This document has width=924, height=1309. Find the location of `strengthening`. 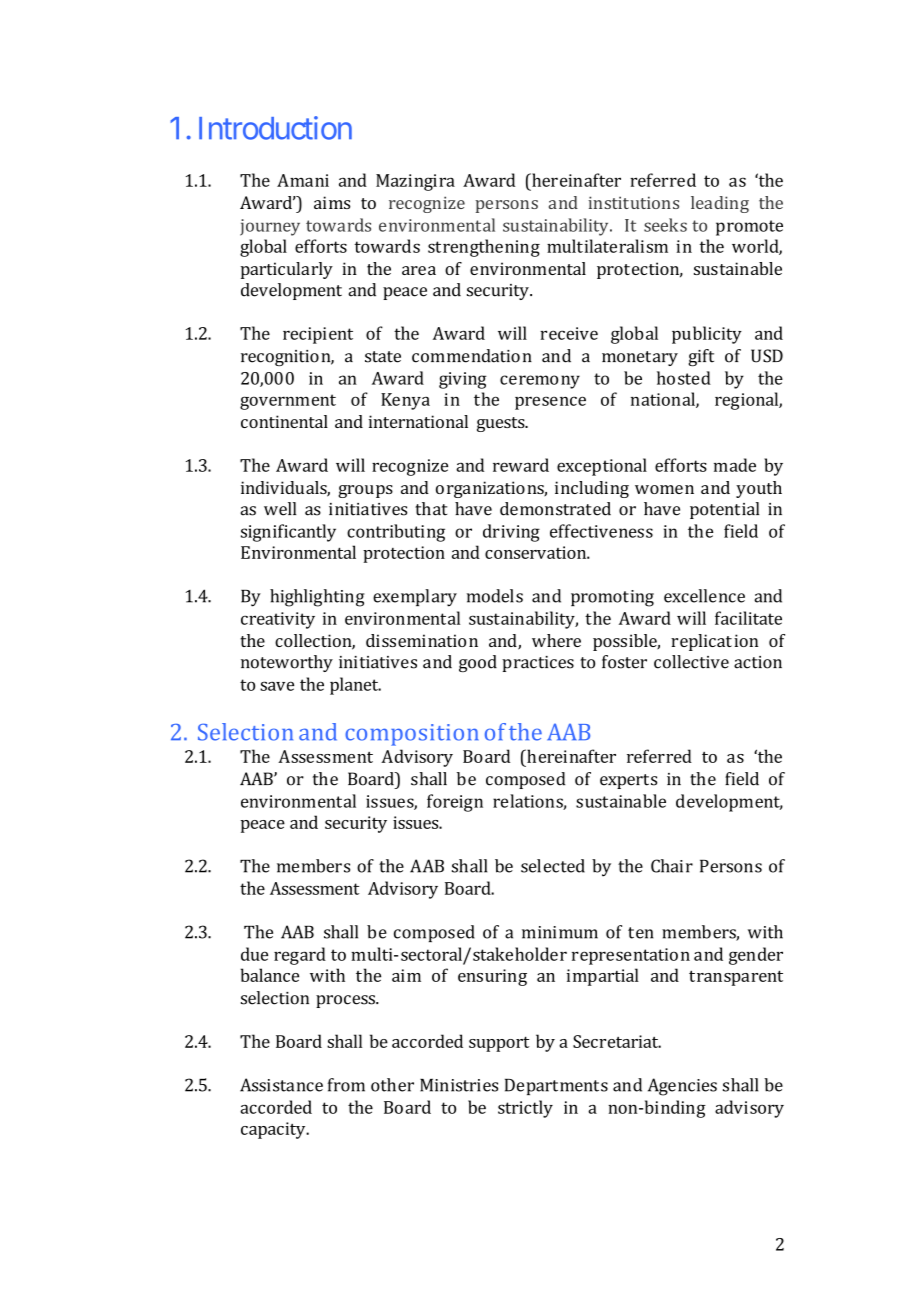

strengthening is located at coordinates (484, 248).
